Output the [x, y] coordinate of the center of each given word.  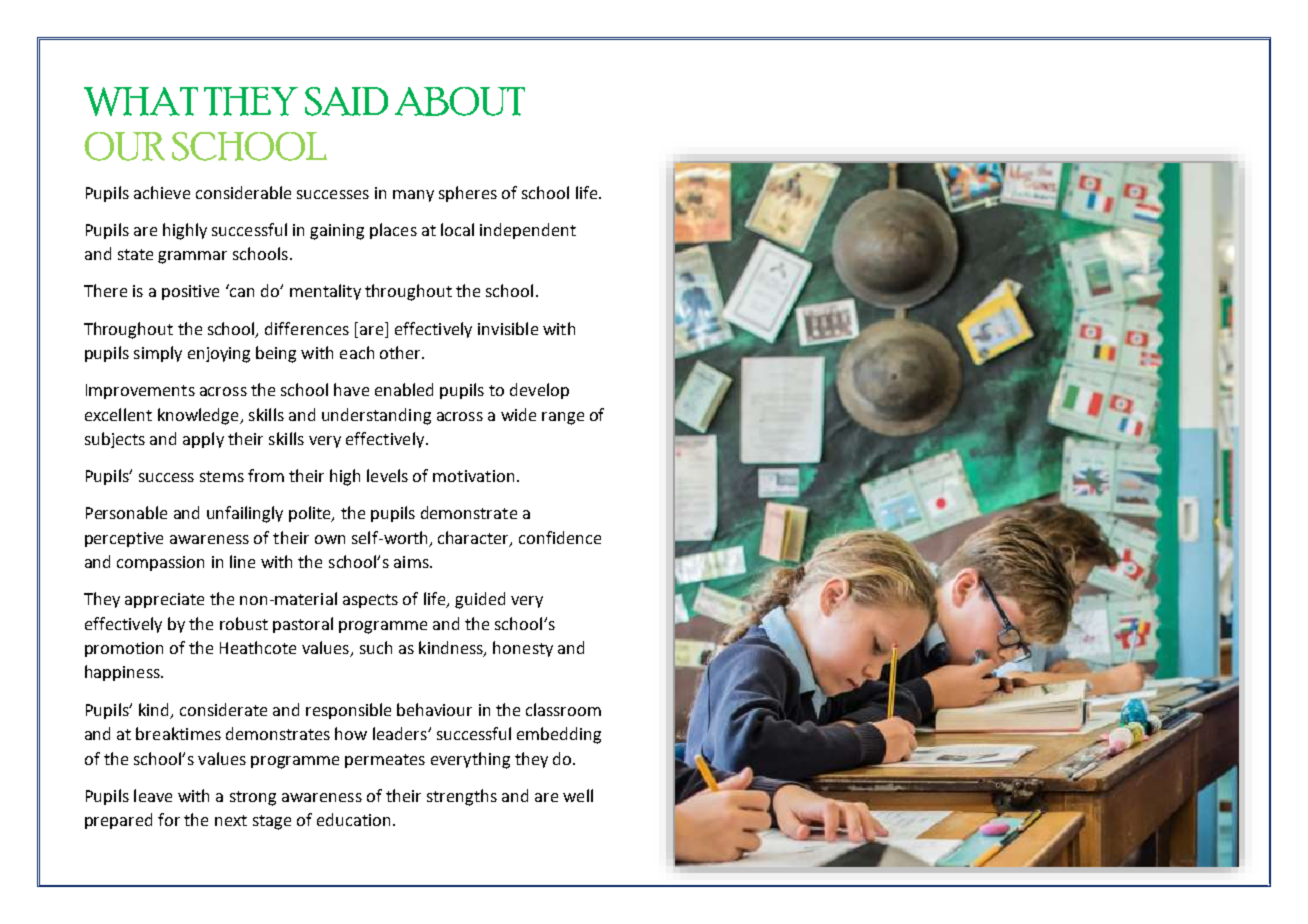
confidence [560, 537]
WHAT [141, 101]
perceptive [124, 539]
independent [528, 231]
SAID [346, 101]
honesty [523, 649]
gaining [337, 232]
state [135, 254]
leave [153, 795]
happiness [123, 673]
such [376, 647]
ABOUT [460, 101]
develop [539, 391]
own [330, 539]
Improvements [140, 391]
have [351, 389]
